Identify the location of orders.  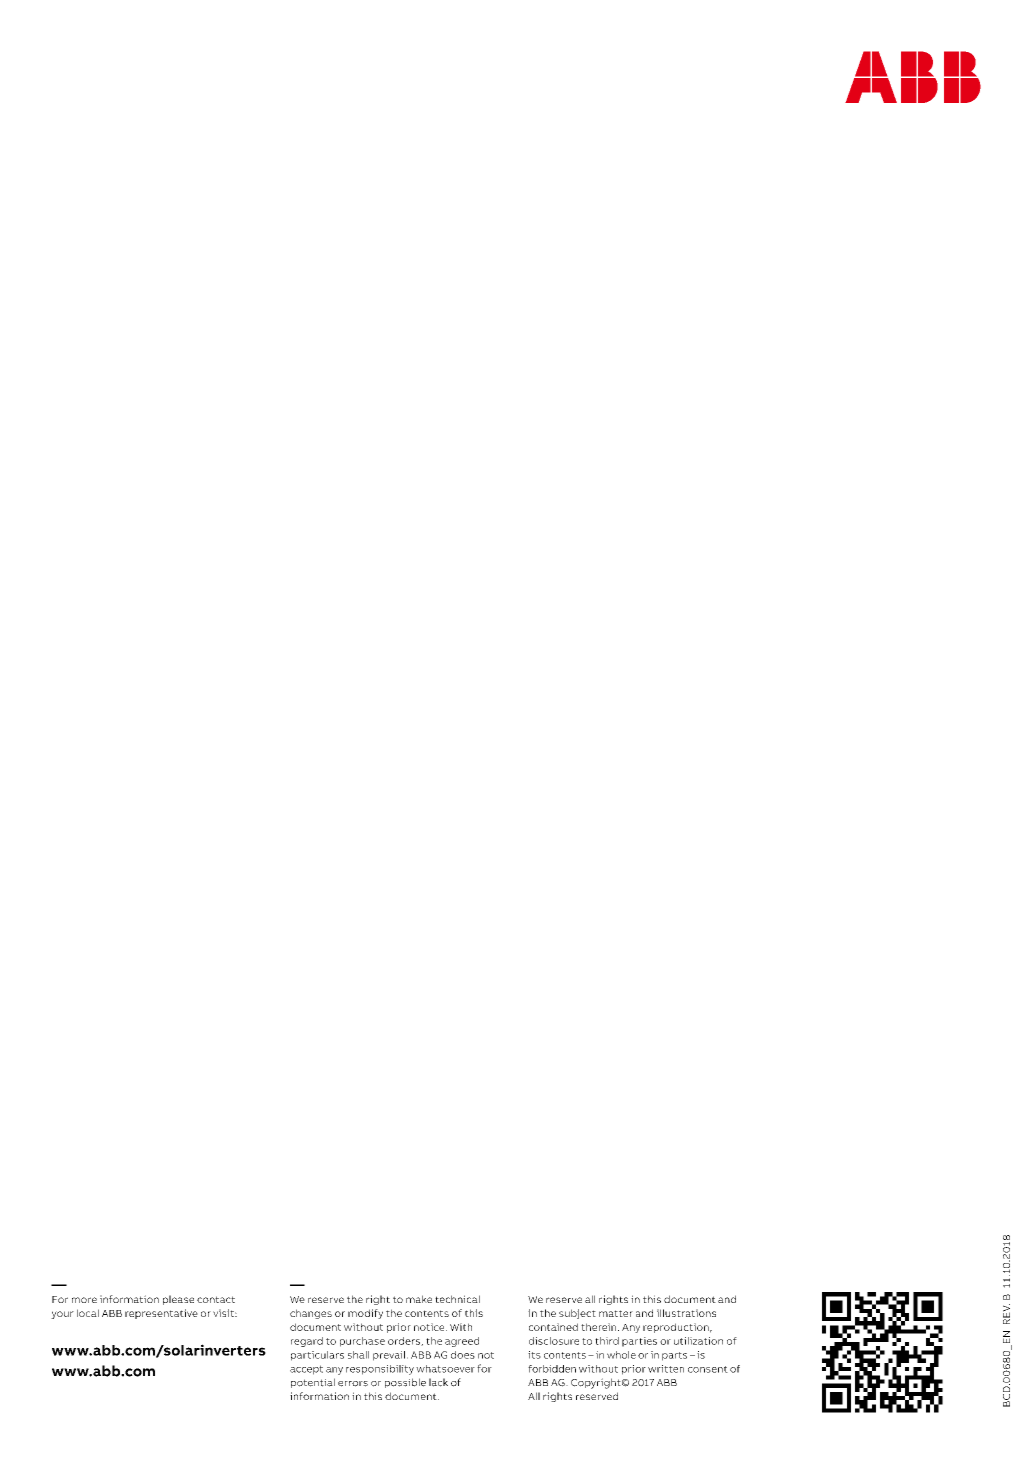
(405, 1341).
